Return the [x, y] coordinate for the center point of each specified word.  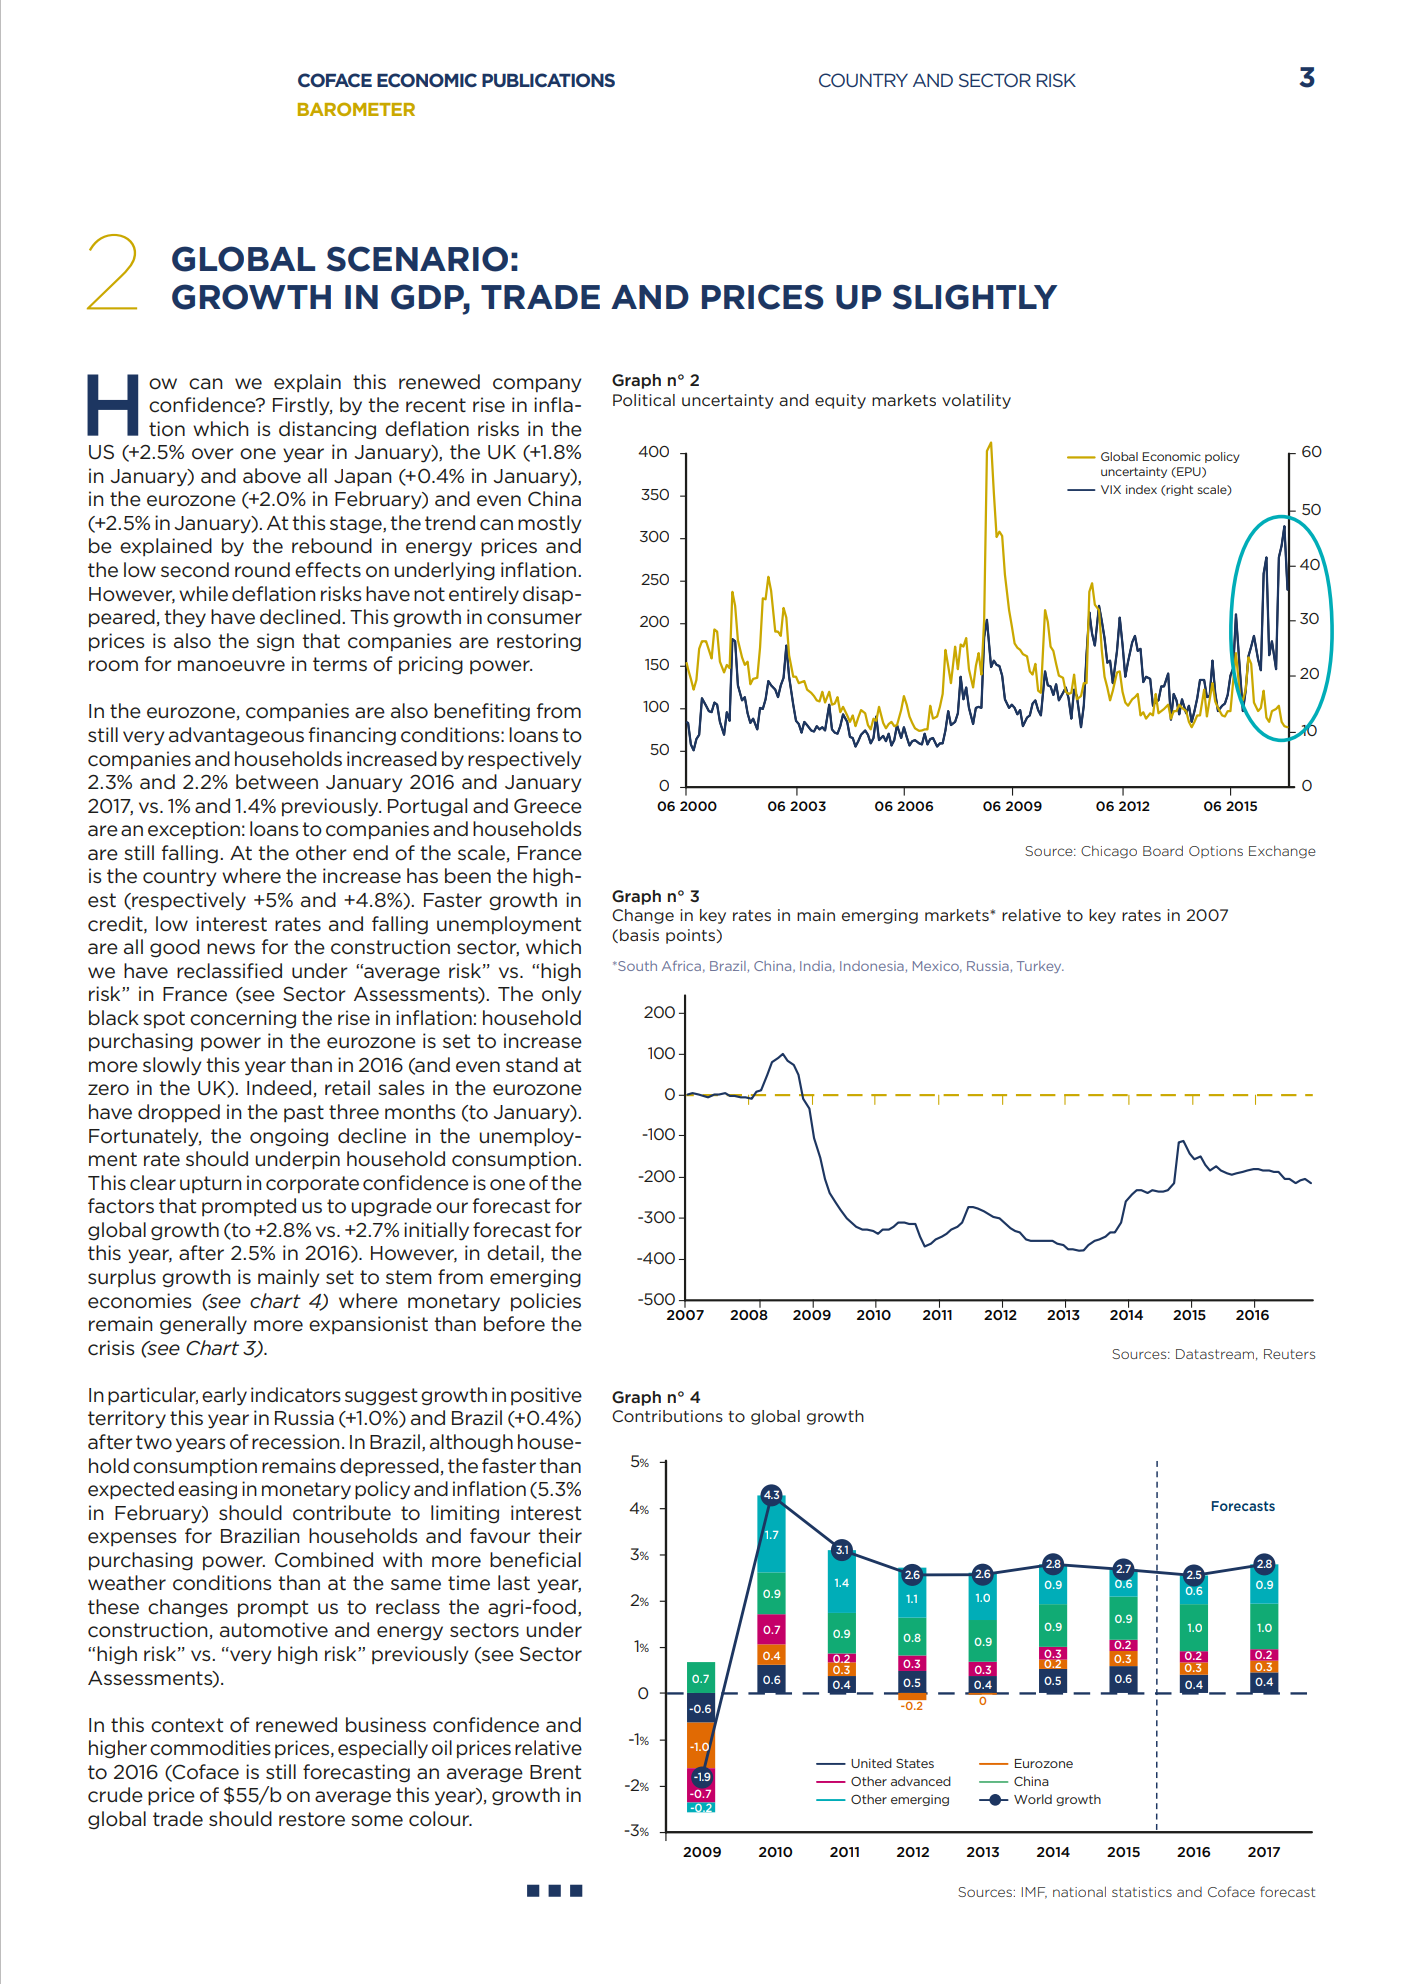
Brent [555, 1772]
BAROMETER [356, 109]
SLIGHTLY [975, 297]
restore [312, 1819]
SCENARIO [417, 259]
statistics [1142, 1892]
